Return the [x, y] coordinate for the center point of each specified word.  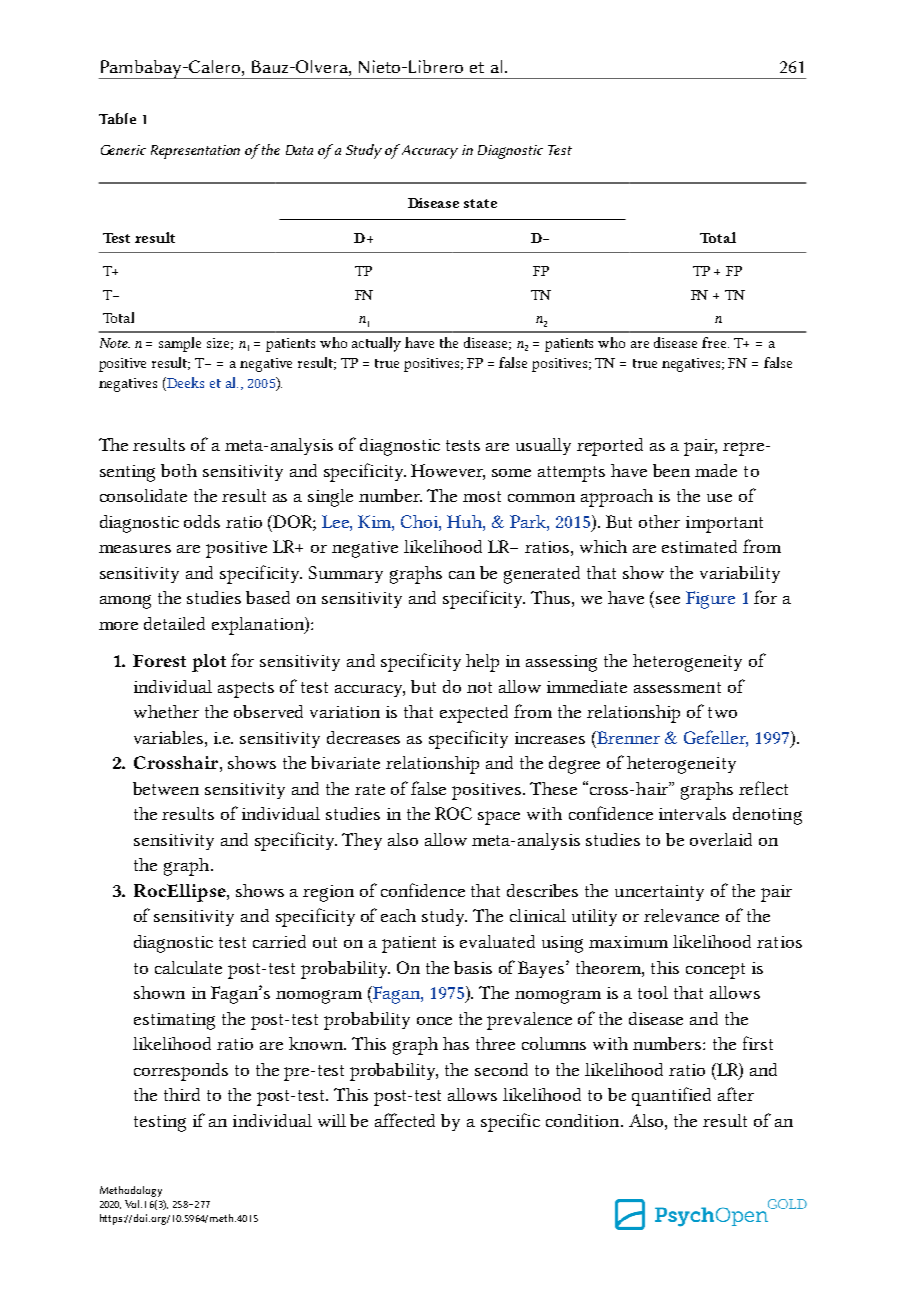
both [179, 470]
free [715, 342]
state [480, 203]
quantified [671, 1096]
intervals [692, 813]
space [499, 818]
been [671, 470]
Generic [123, 150]
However [448, 472]
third [182, 1094]
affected [405, 1120]
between [166, 788]
